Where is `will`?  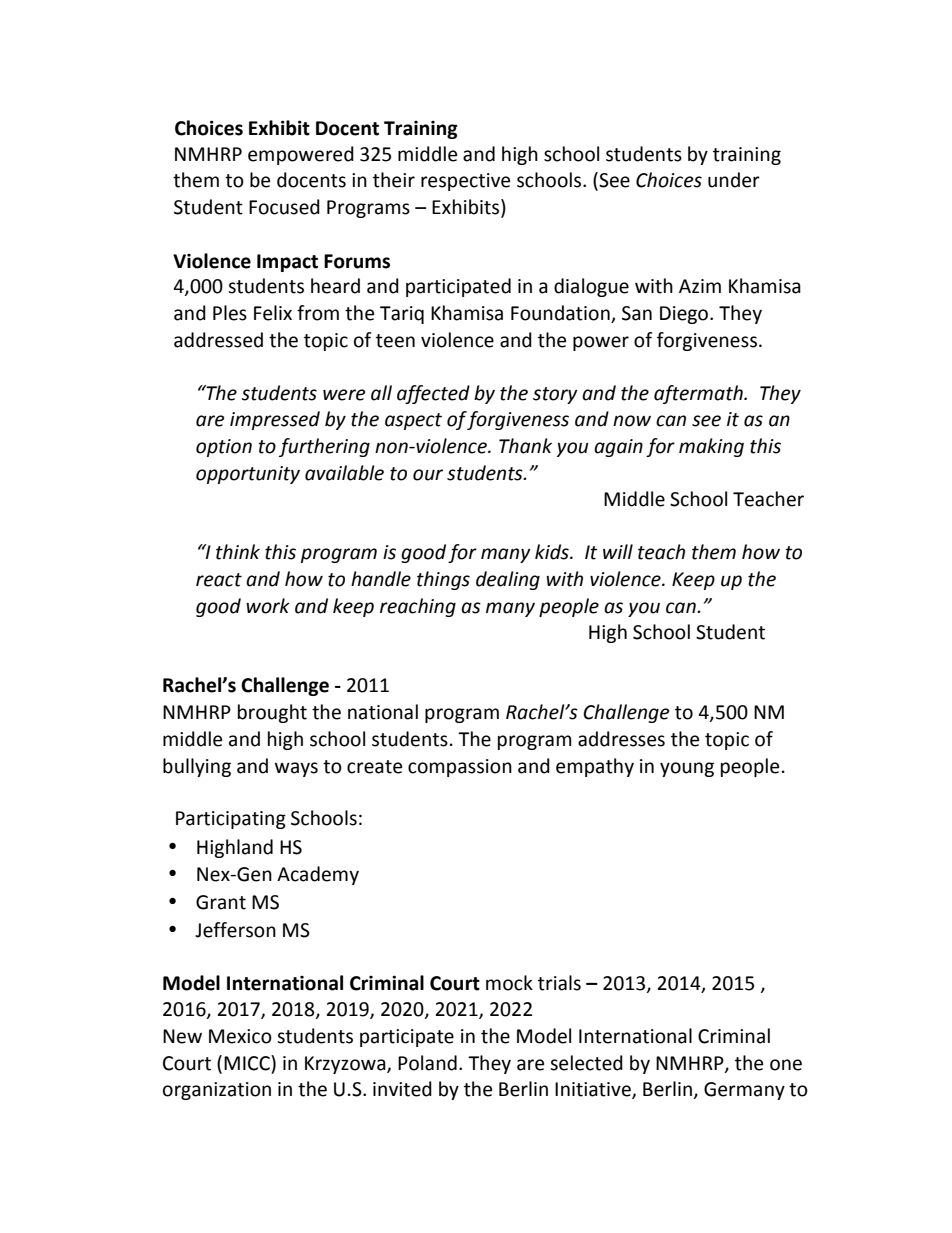
will is located at coordinates (618, 551).
